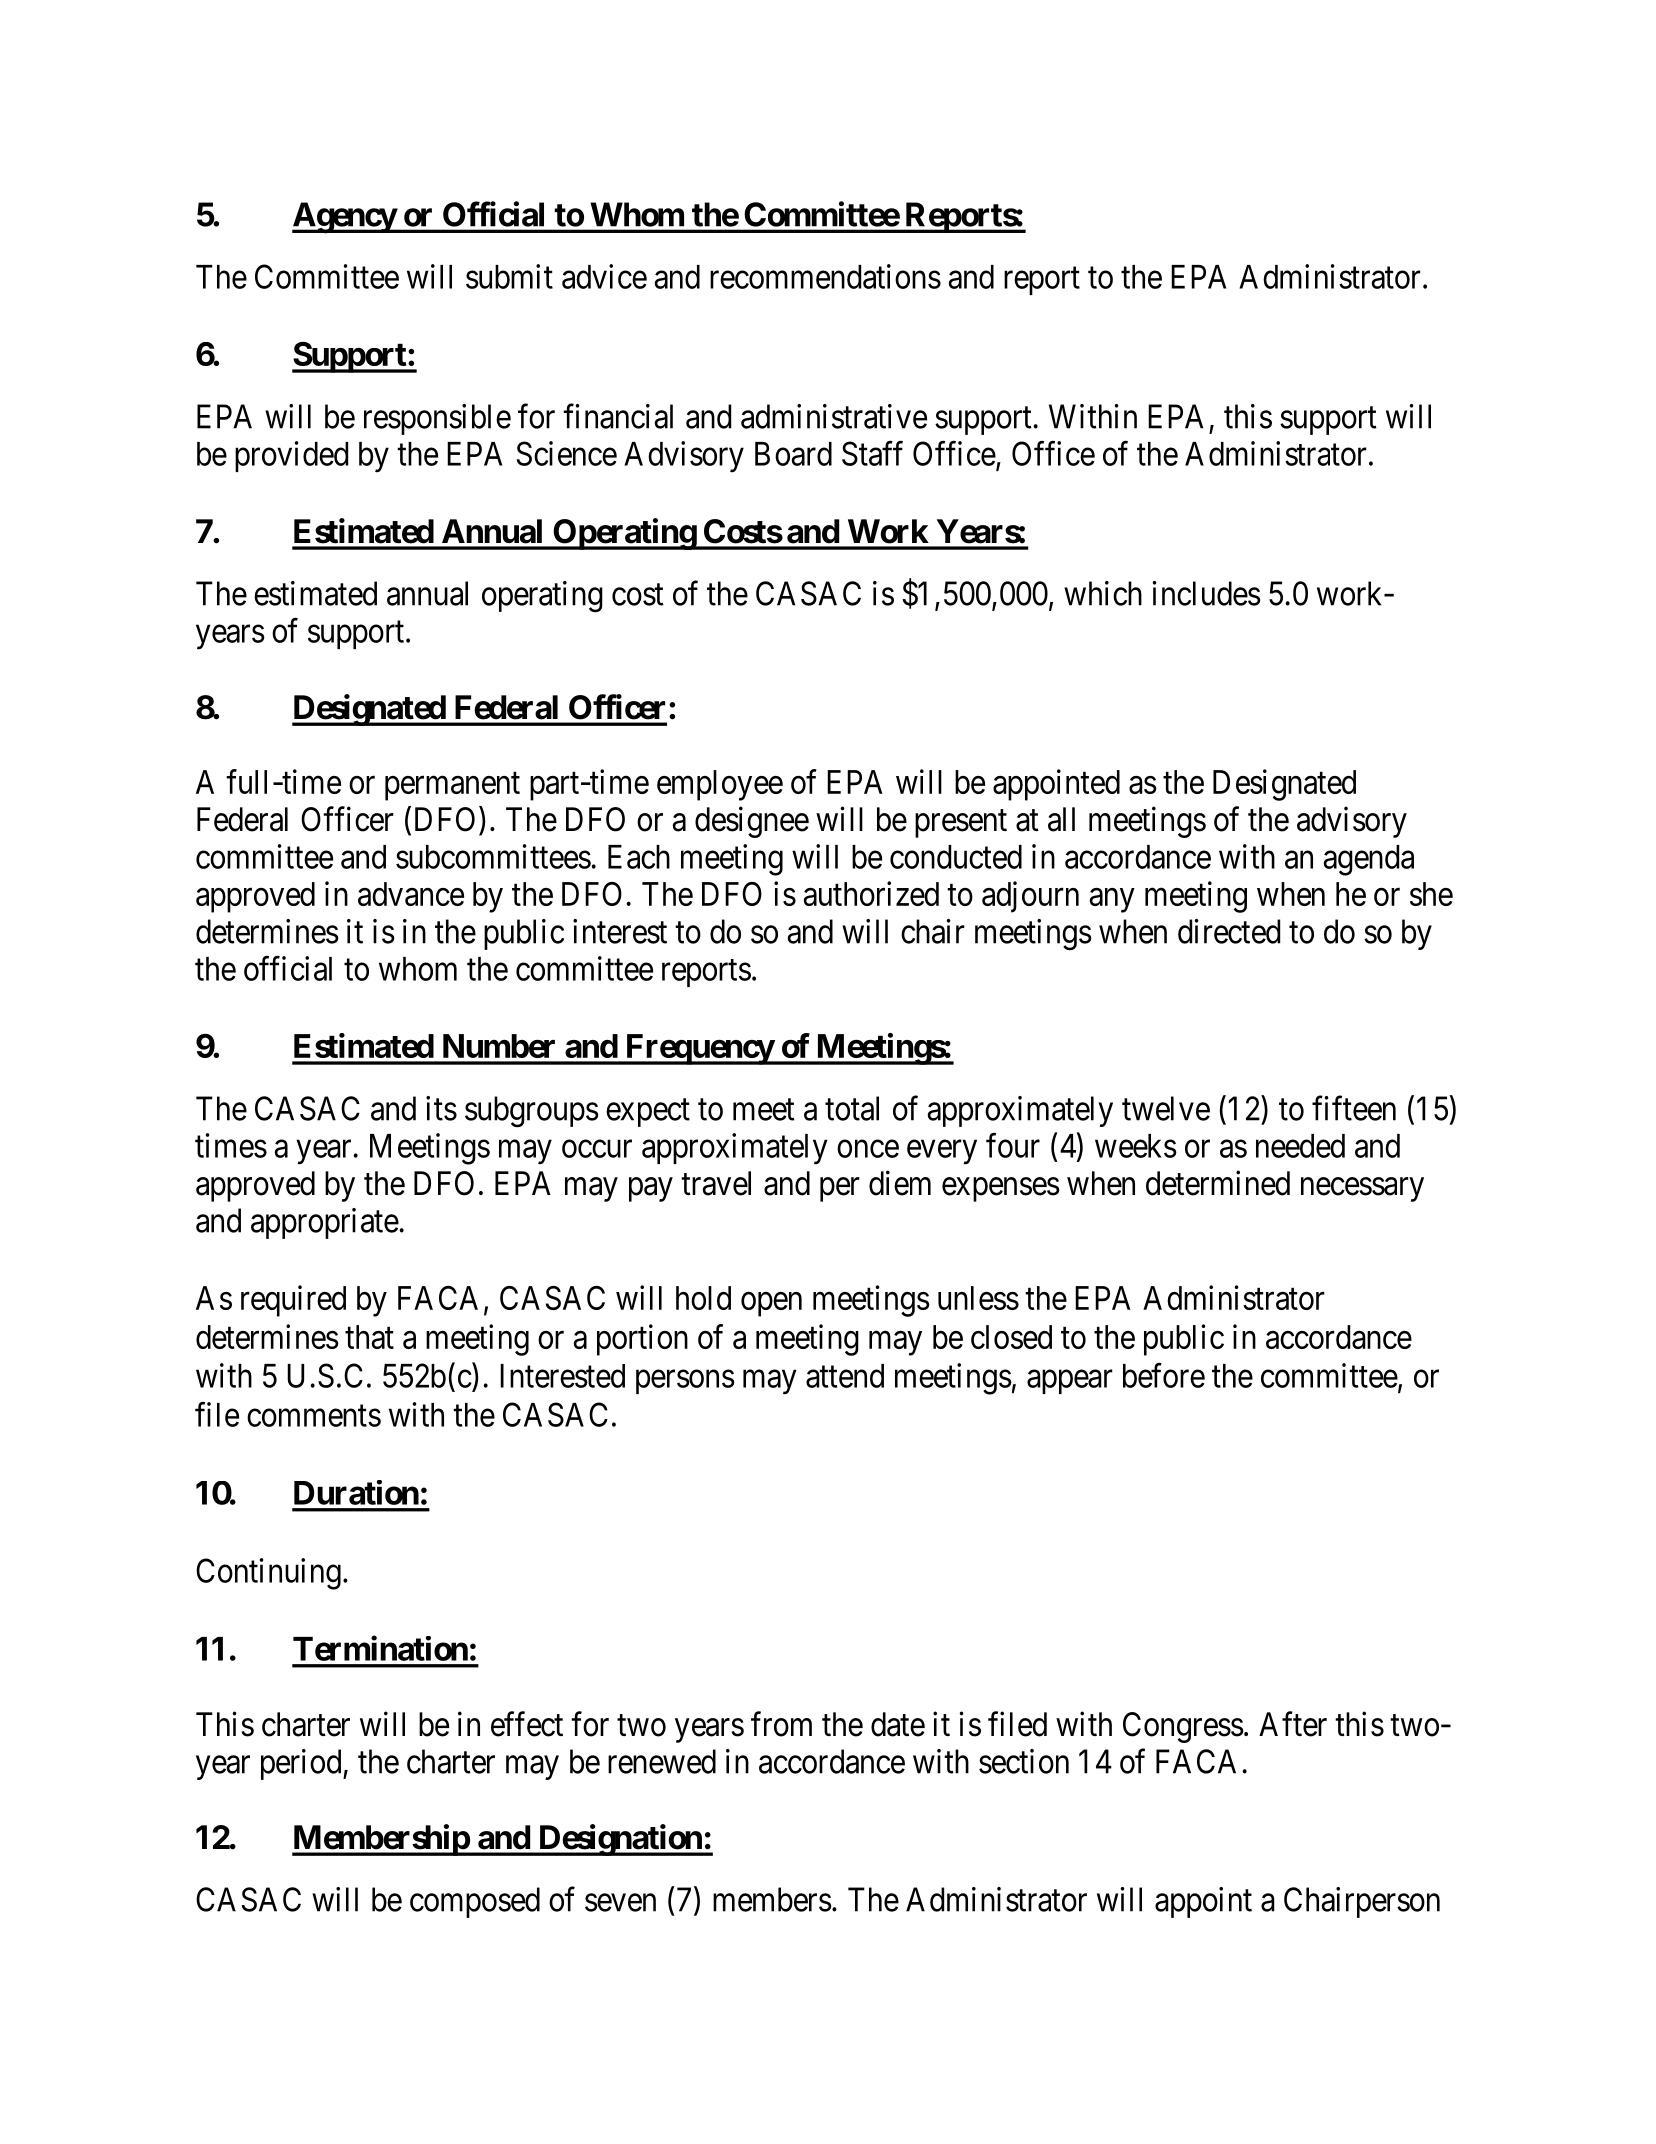 The image size is (1656, 2144). What do you see at coordinates (509, 276) in the image?
I see `submit` at bounding box center [509, 276].
